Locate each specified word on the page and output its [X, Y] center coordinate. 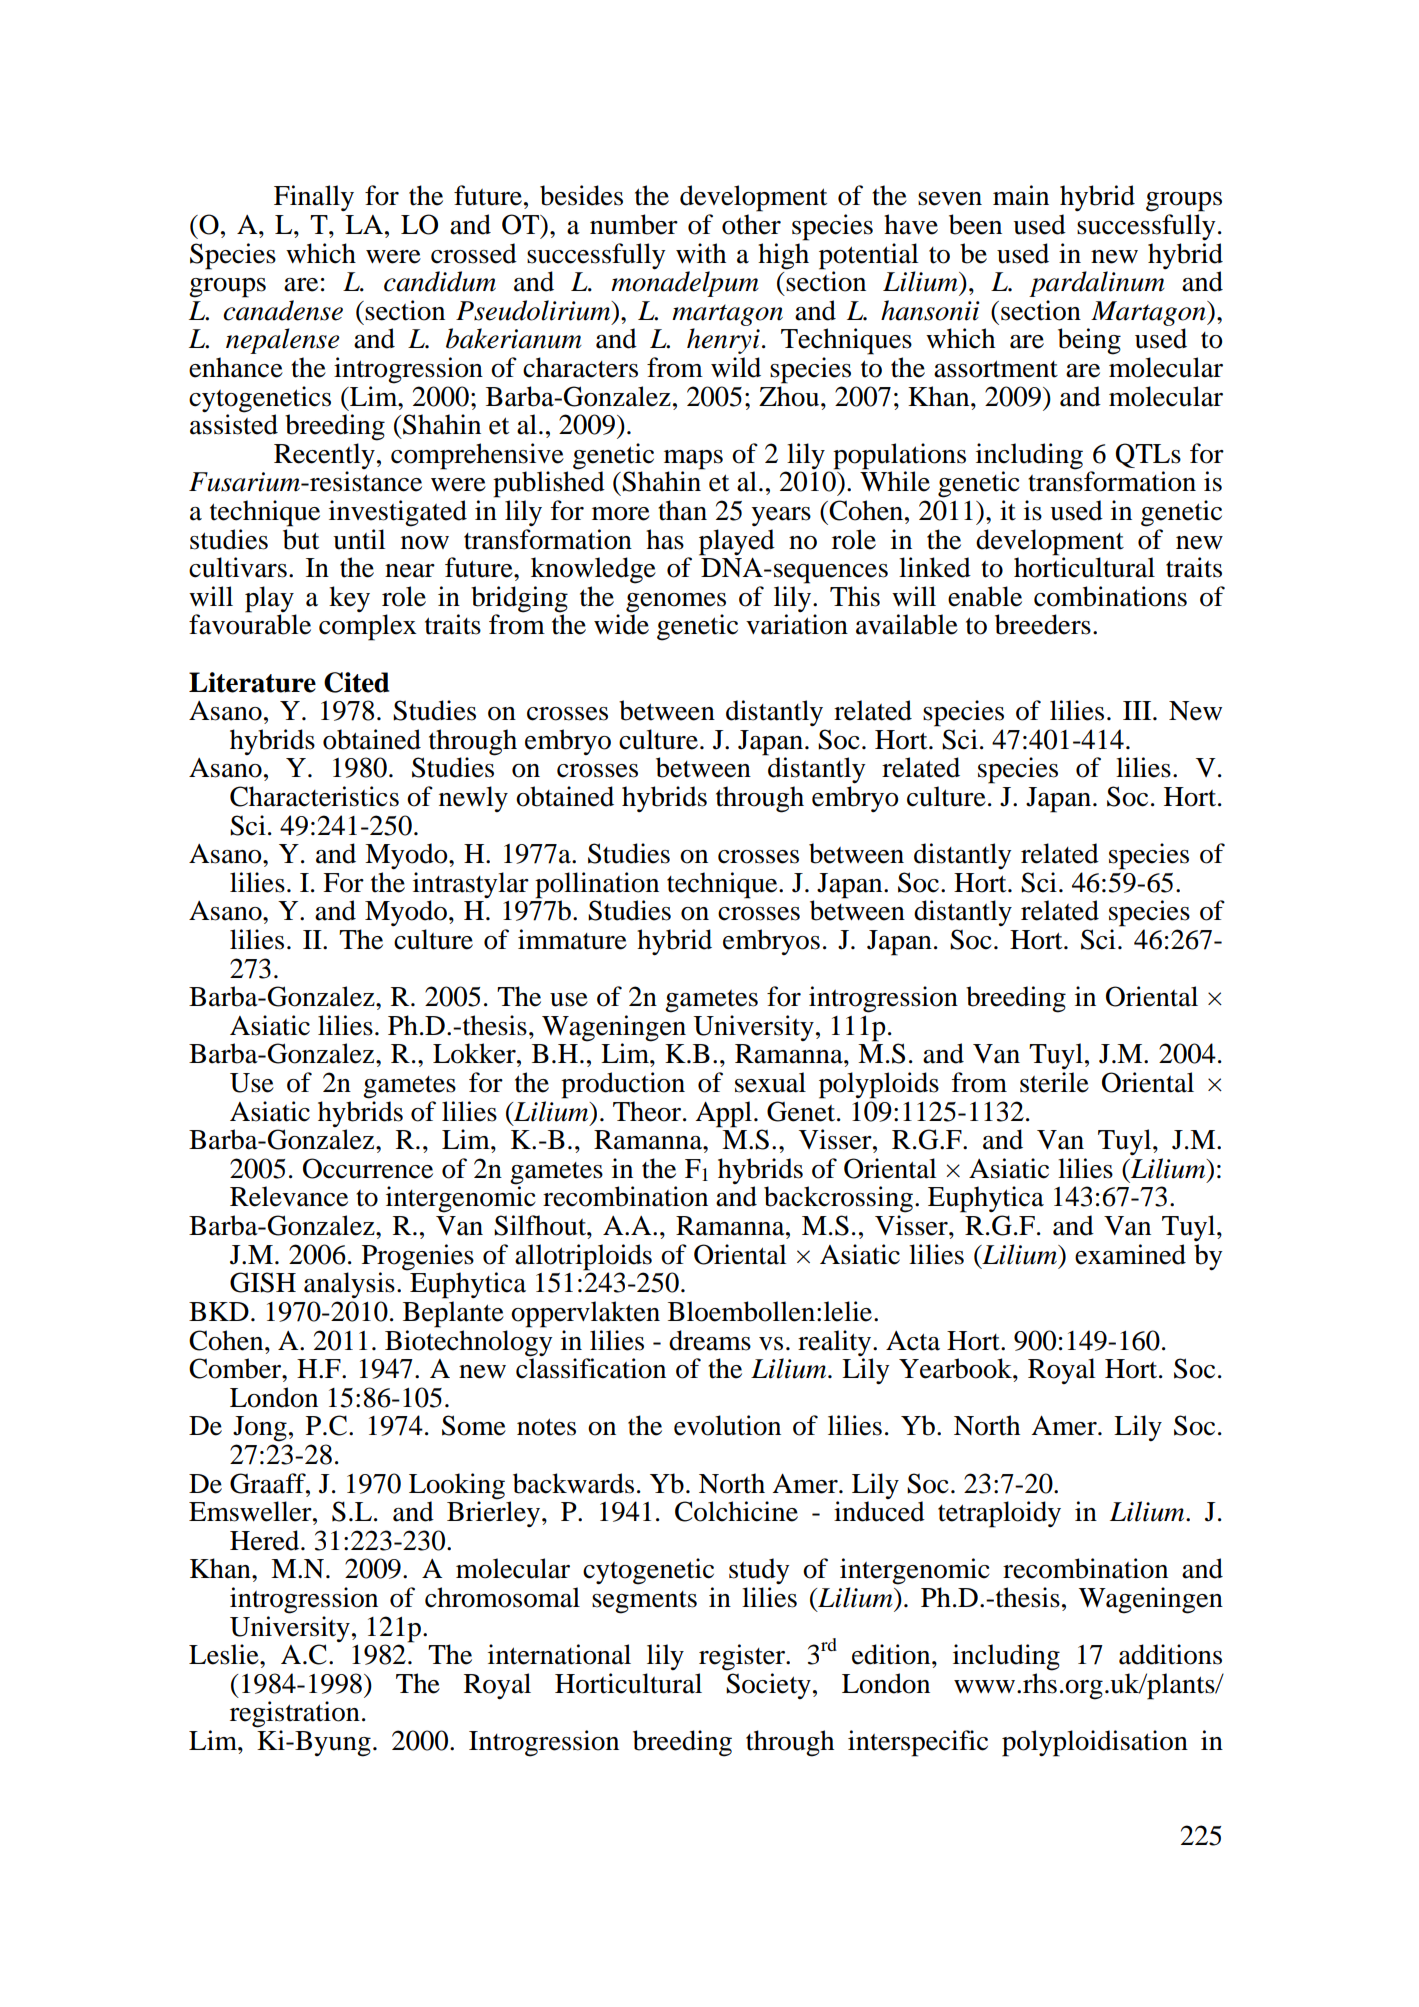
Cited [356, 682]
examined [1130, 1254]
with [701, 253]
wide [621, 623]
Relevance [289, 1196]
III [1138, 710]
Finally [314, 198]
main [1021, 195]
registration [295, 1714]
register [743, 1657]
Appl [723, 1114]
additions [1170, 1654]
